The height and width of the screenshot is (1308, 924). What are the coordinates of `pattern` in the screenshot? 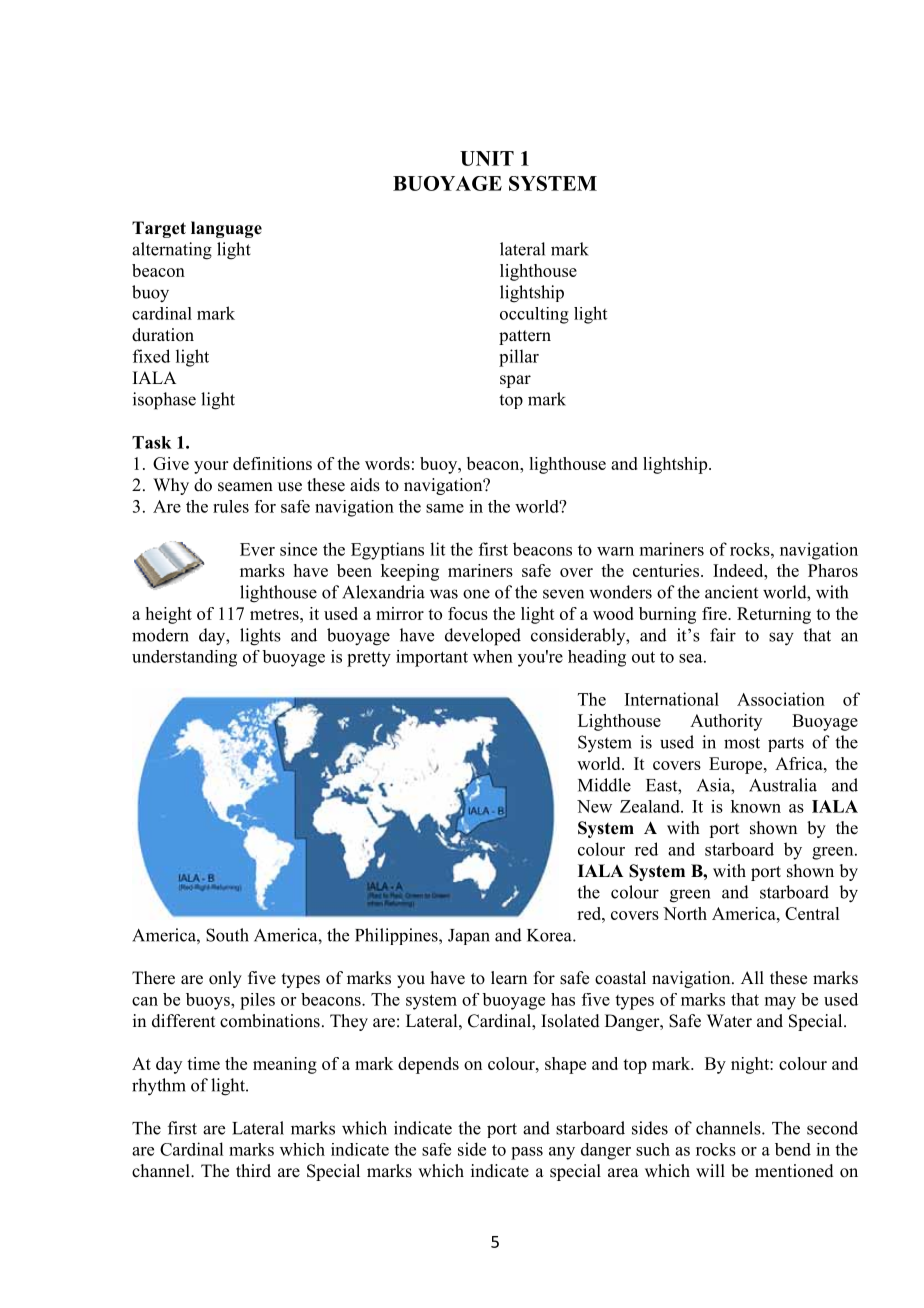 It's located at (525, 337).
